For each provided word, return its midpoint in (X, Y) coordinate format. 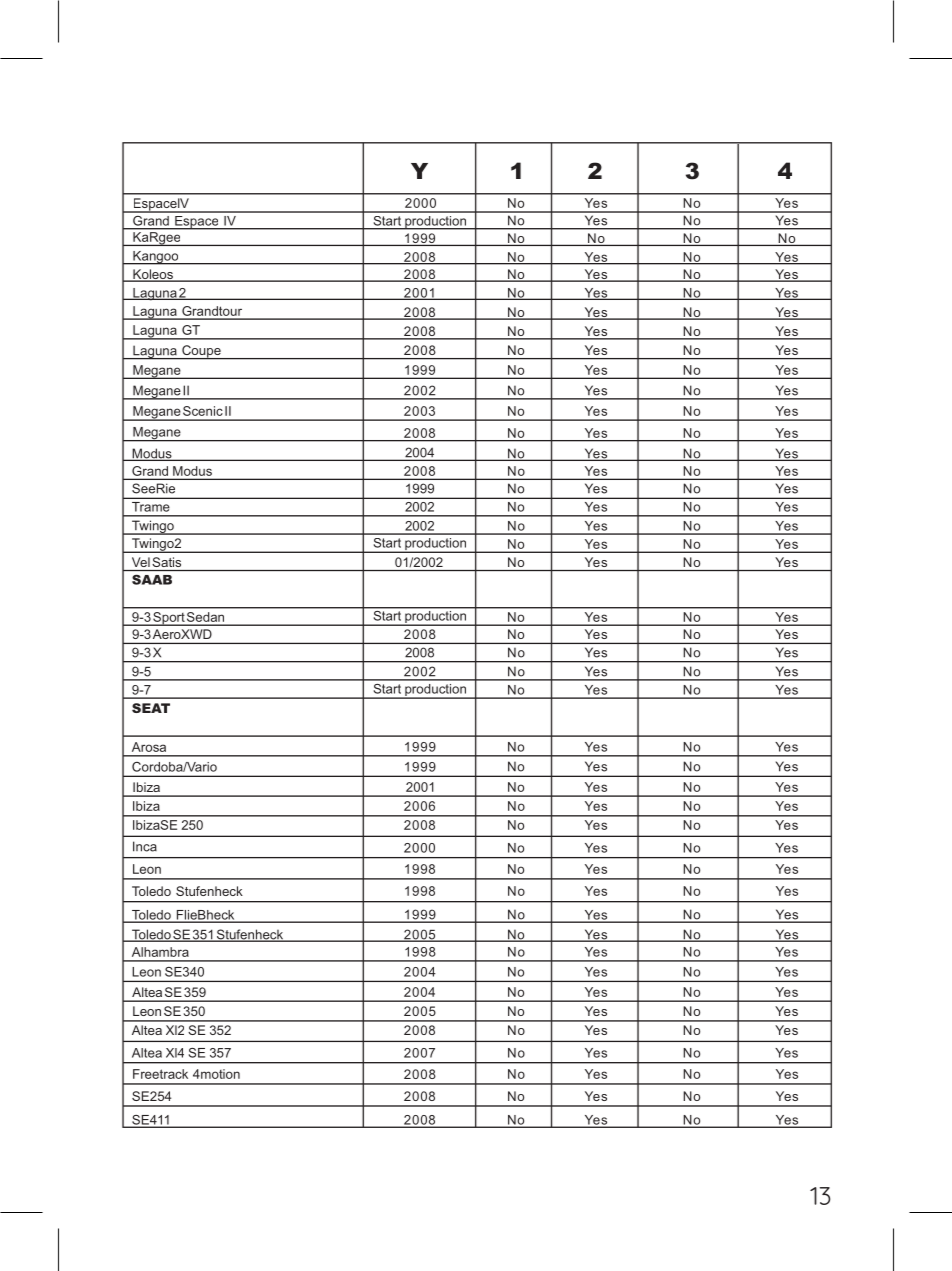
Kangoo (156, 258)
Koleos (153, 275)
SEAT (151, 708)
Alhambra (160, 952)
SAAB (152, 580)
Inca (145, 846)
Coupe (201, 352)
